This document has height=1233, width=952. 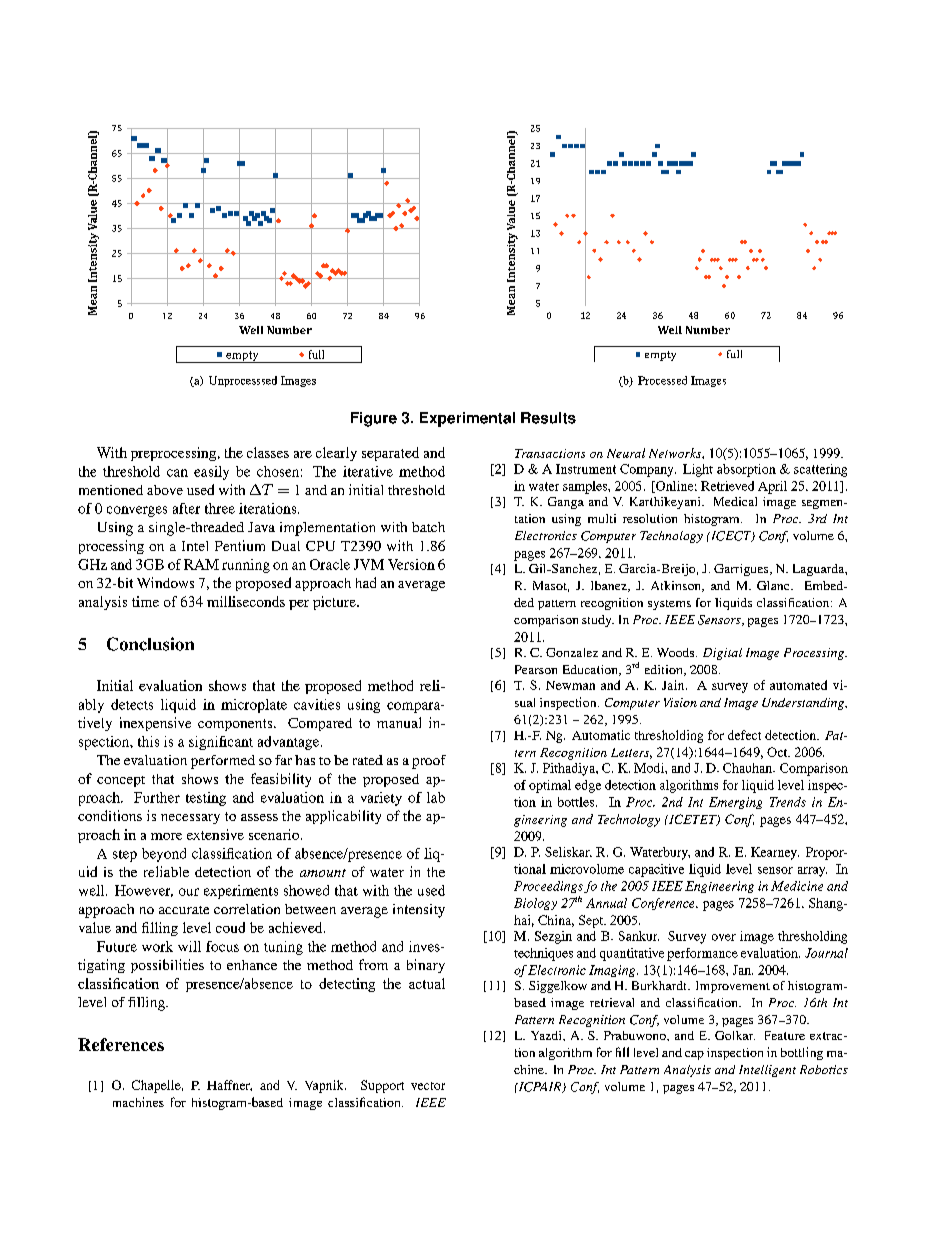 What do you see at coordinates (121, 1044) in the document?
I see `References` at bounding box center [121, 1044].
